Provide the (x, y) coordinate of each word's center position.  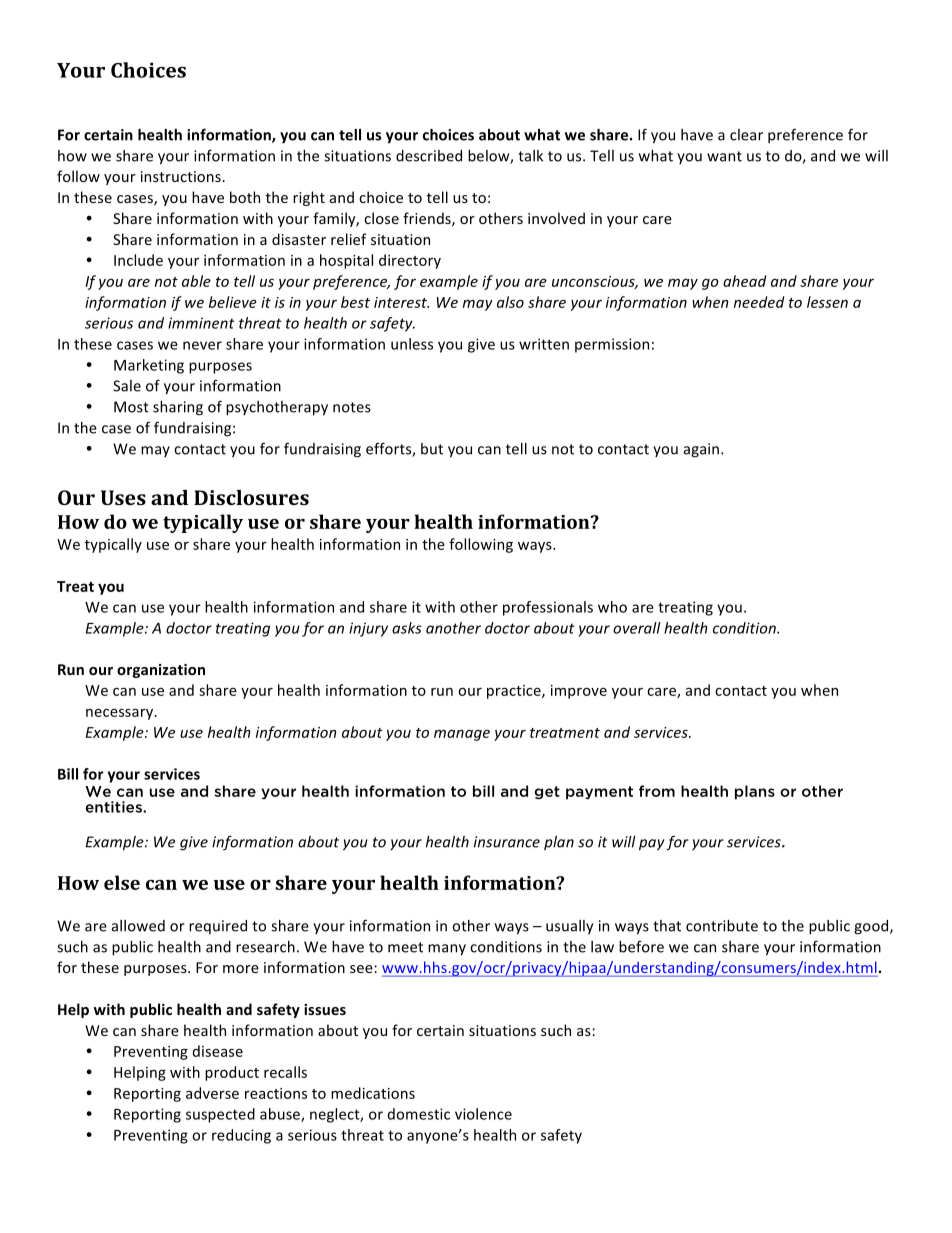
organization (161, 671)
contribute (722, 926)
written (544, 344)
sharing (178, 408)
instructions (182, 176)
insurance (507, 842)
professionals (548, 608)
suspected (220, 1115)
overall (637, 628)
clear (746, 135)
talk (530, 156)
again (701, 450)
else (122, 882)
